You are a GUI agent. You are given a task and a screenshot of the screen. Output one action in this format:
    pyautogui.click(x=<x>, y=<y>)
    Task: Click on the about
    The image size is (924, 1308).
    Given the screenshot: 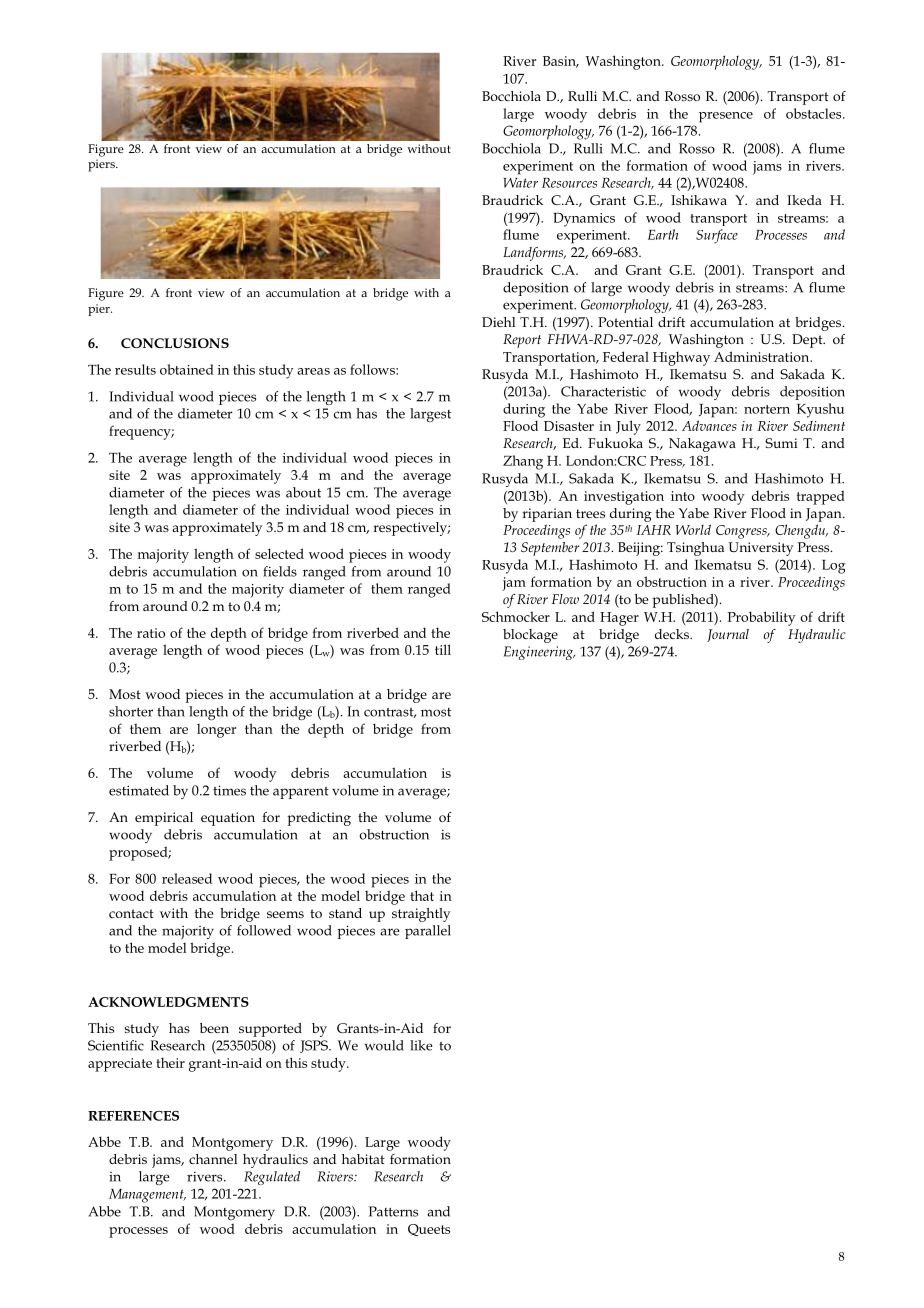 What is the action you would take?
    pyautogui.click(x=303, y=492)
